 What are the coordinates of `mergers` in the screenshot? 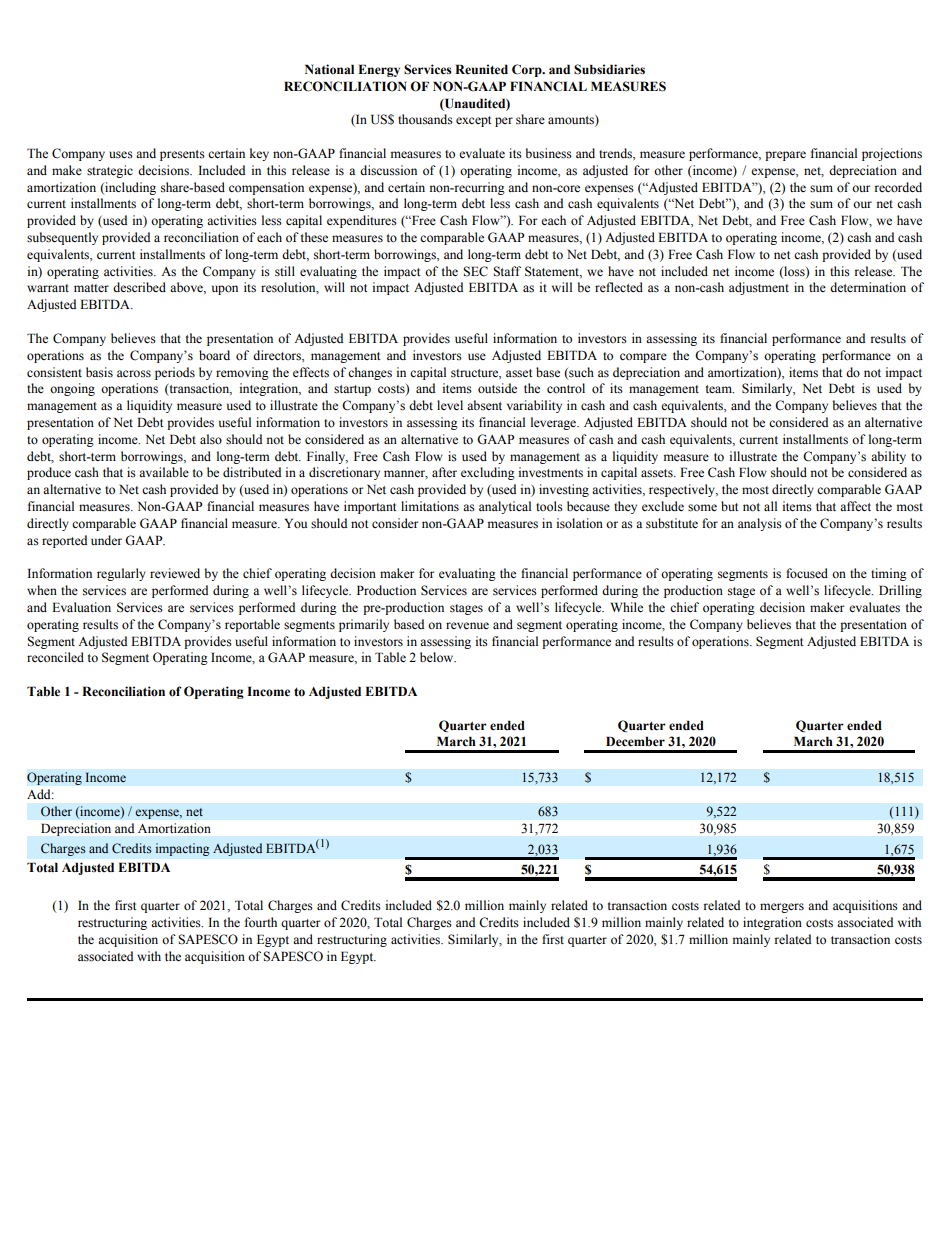 It's located at (782, 908).
